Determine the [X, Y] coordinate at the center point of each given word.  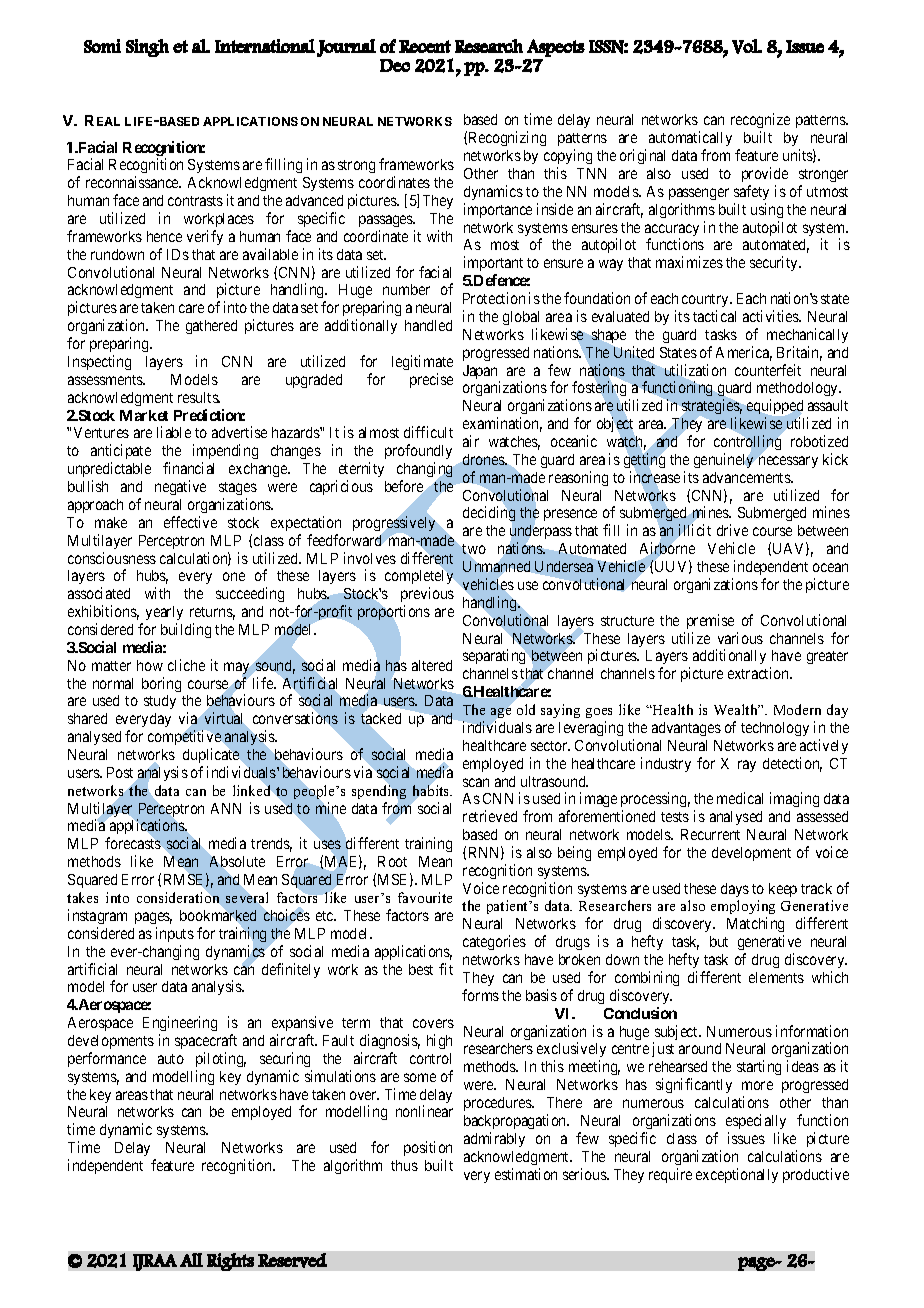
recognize [760, 122]
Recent [425, 46]
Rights [230, 1262]
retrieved [490, 816]
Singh [147, 48]
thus [404, 1165]
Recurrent [710, 834]
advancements [747, 477]
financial [188, 468]
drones [484, 459]
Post [120, 772]
